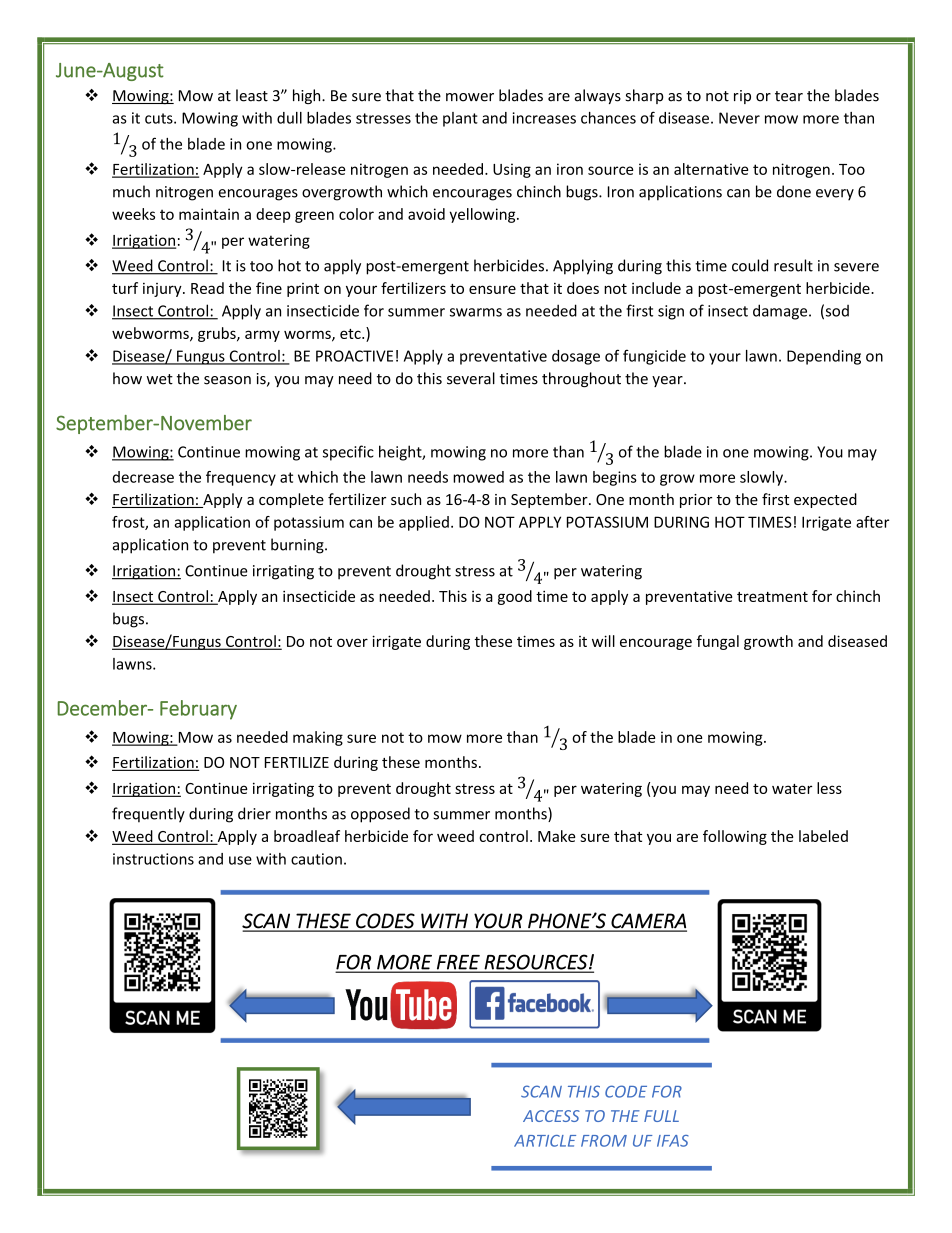 Image resolution: width=952 pixels, height=1233 pixels. What do you see at coordinates (240, 860) in the document?
I see `use` at bounding box center [240, 860].
